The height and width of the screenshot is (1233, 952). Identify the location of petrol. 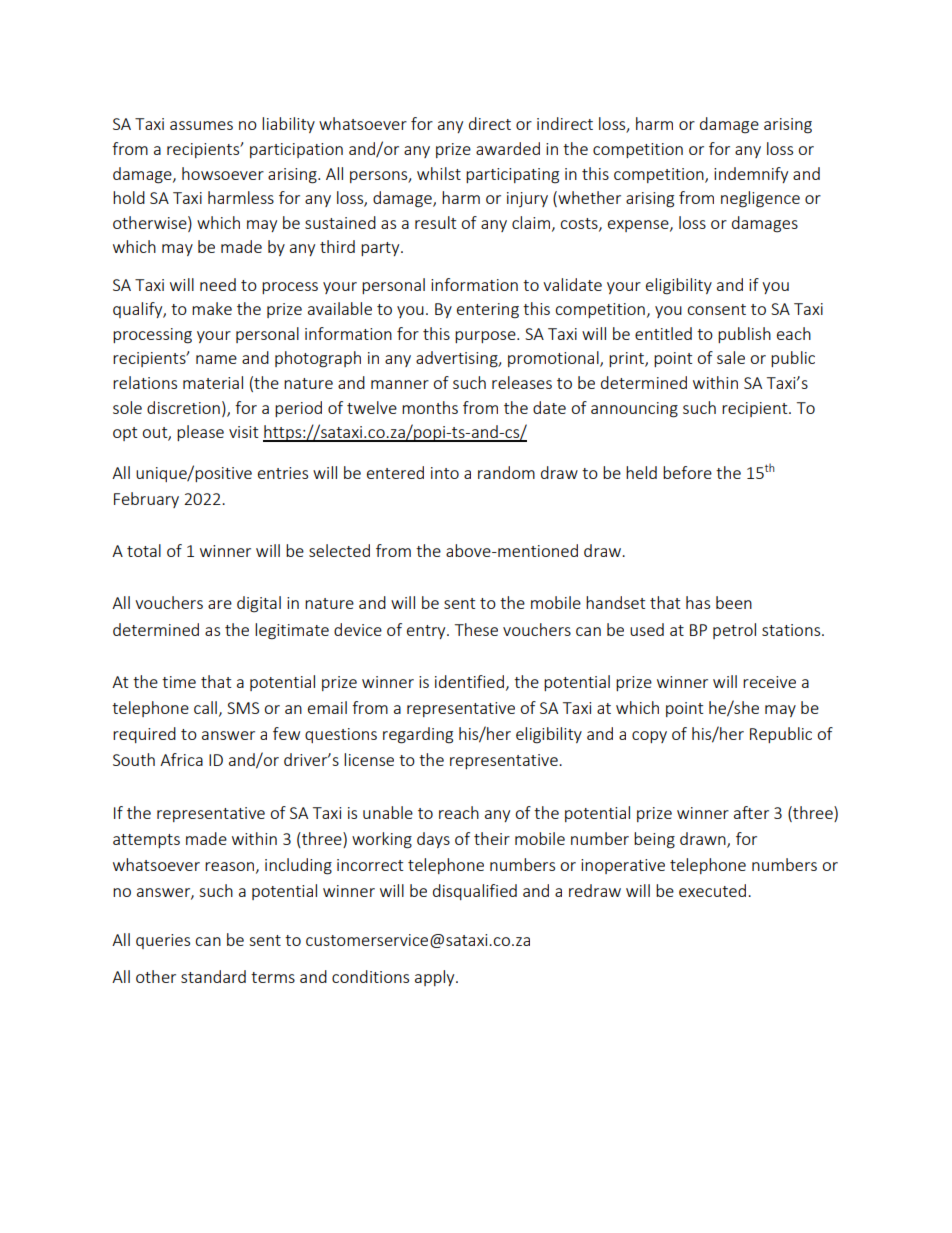
(734, 631).
